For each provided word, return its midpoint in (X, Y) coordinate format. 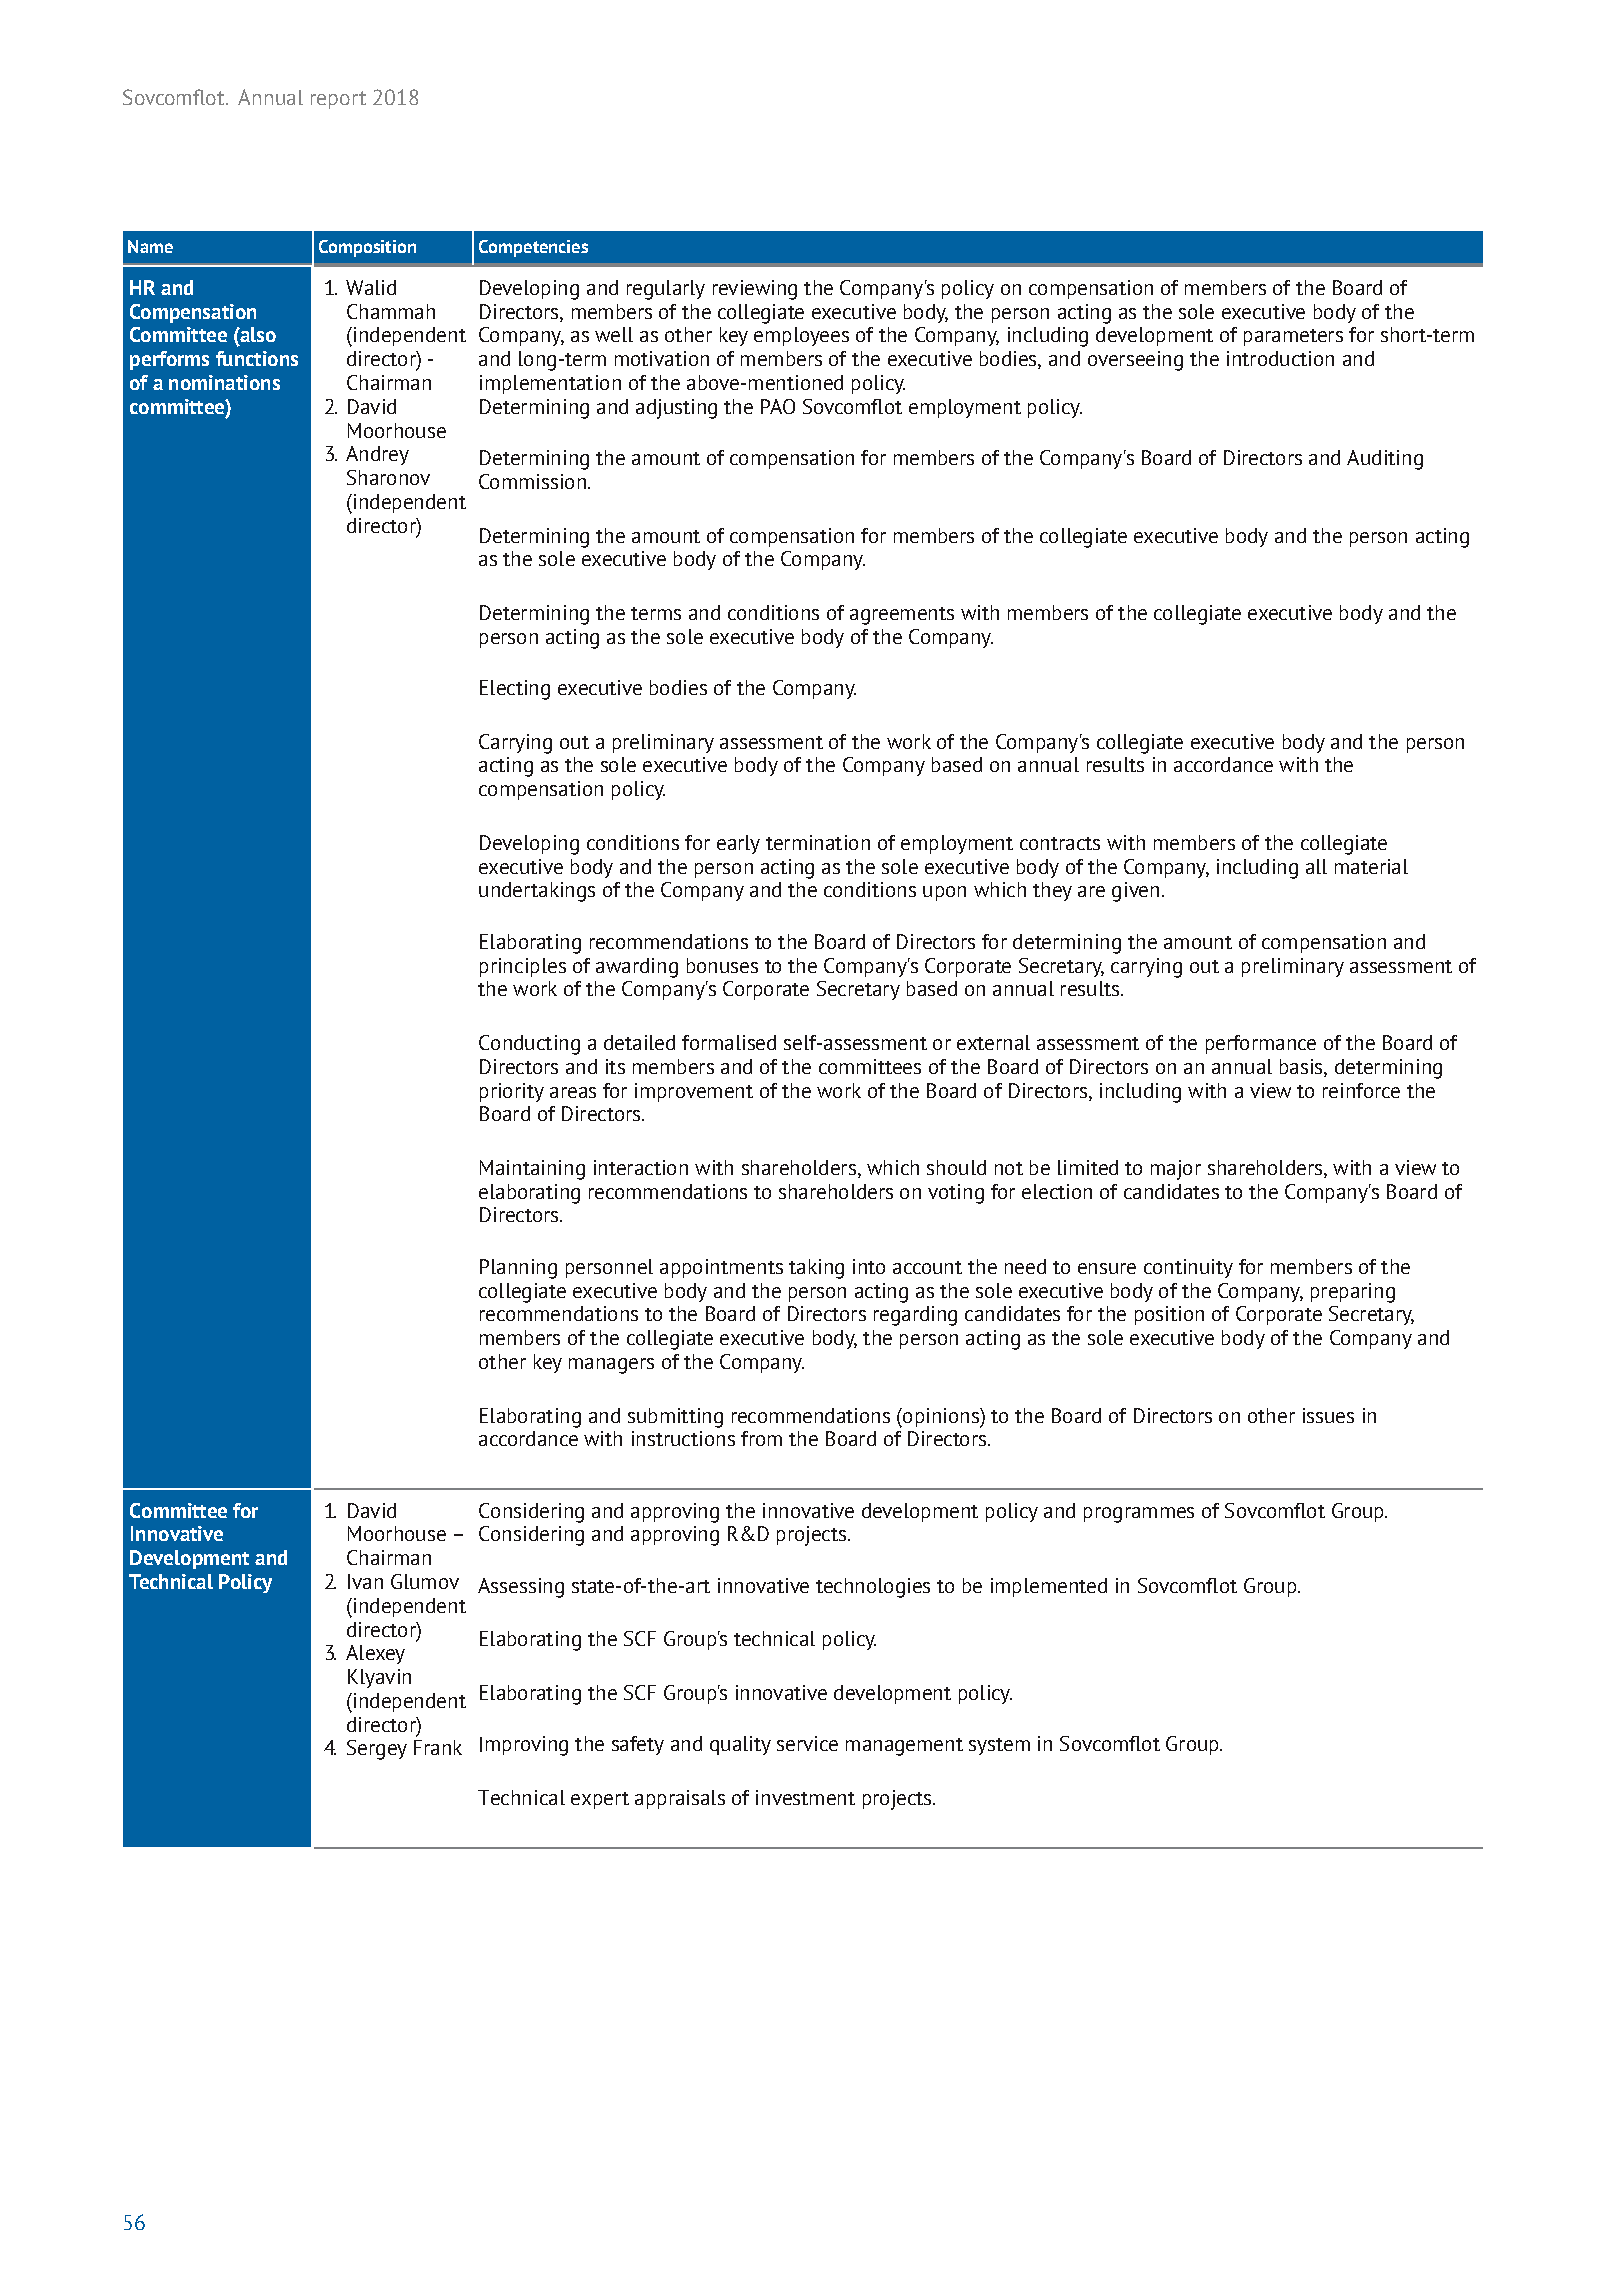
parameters (1293, 337)
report (338, 100)
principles (523, 967)
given (1135, 892)
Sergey (377, 1750)
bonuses (722, 965)
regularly (666, 290)
